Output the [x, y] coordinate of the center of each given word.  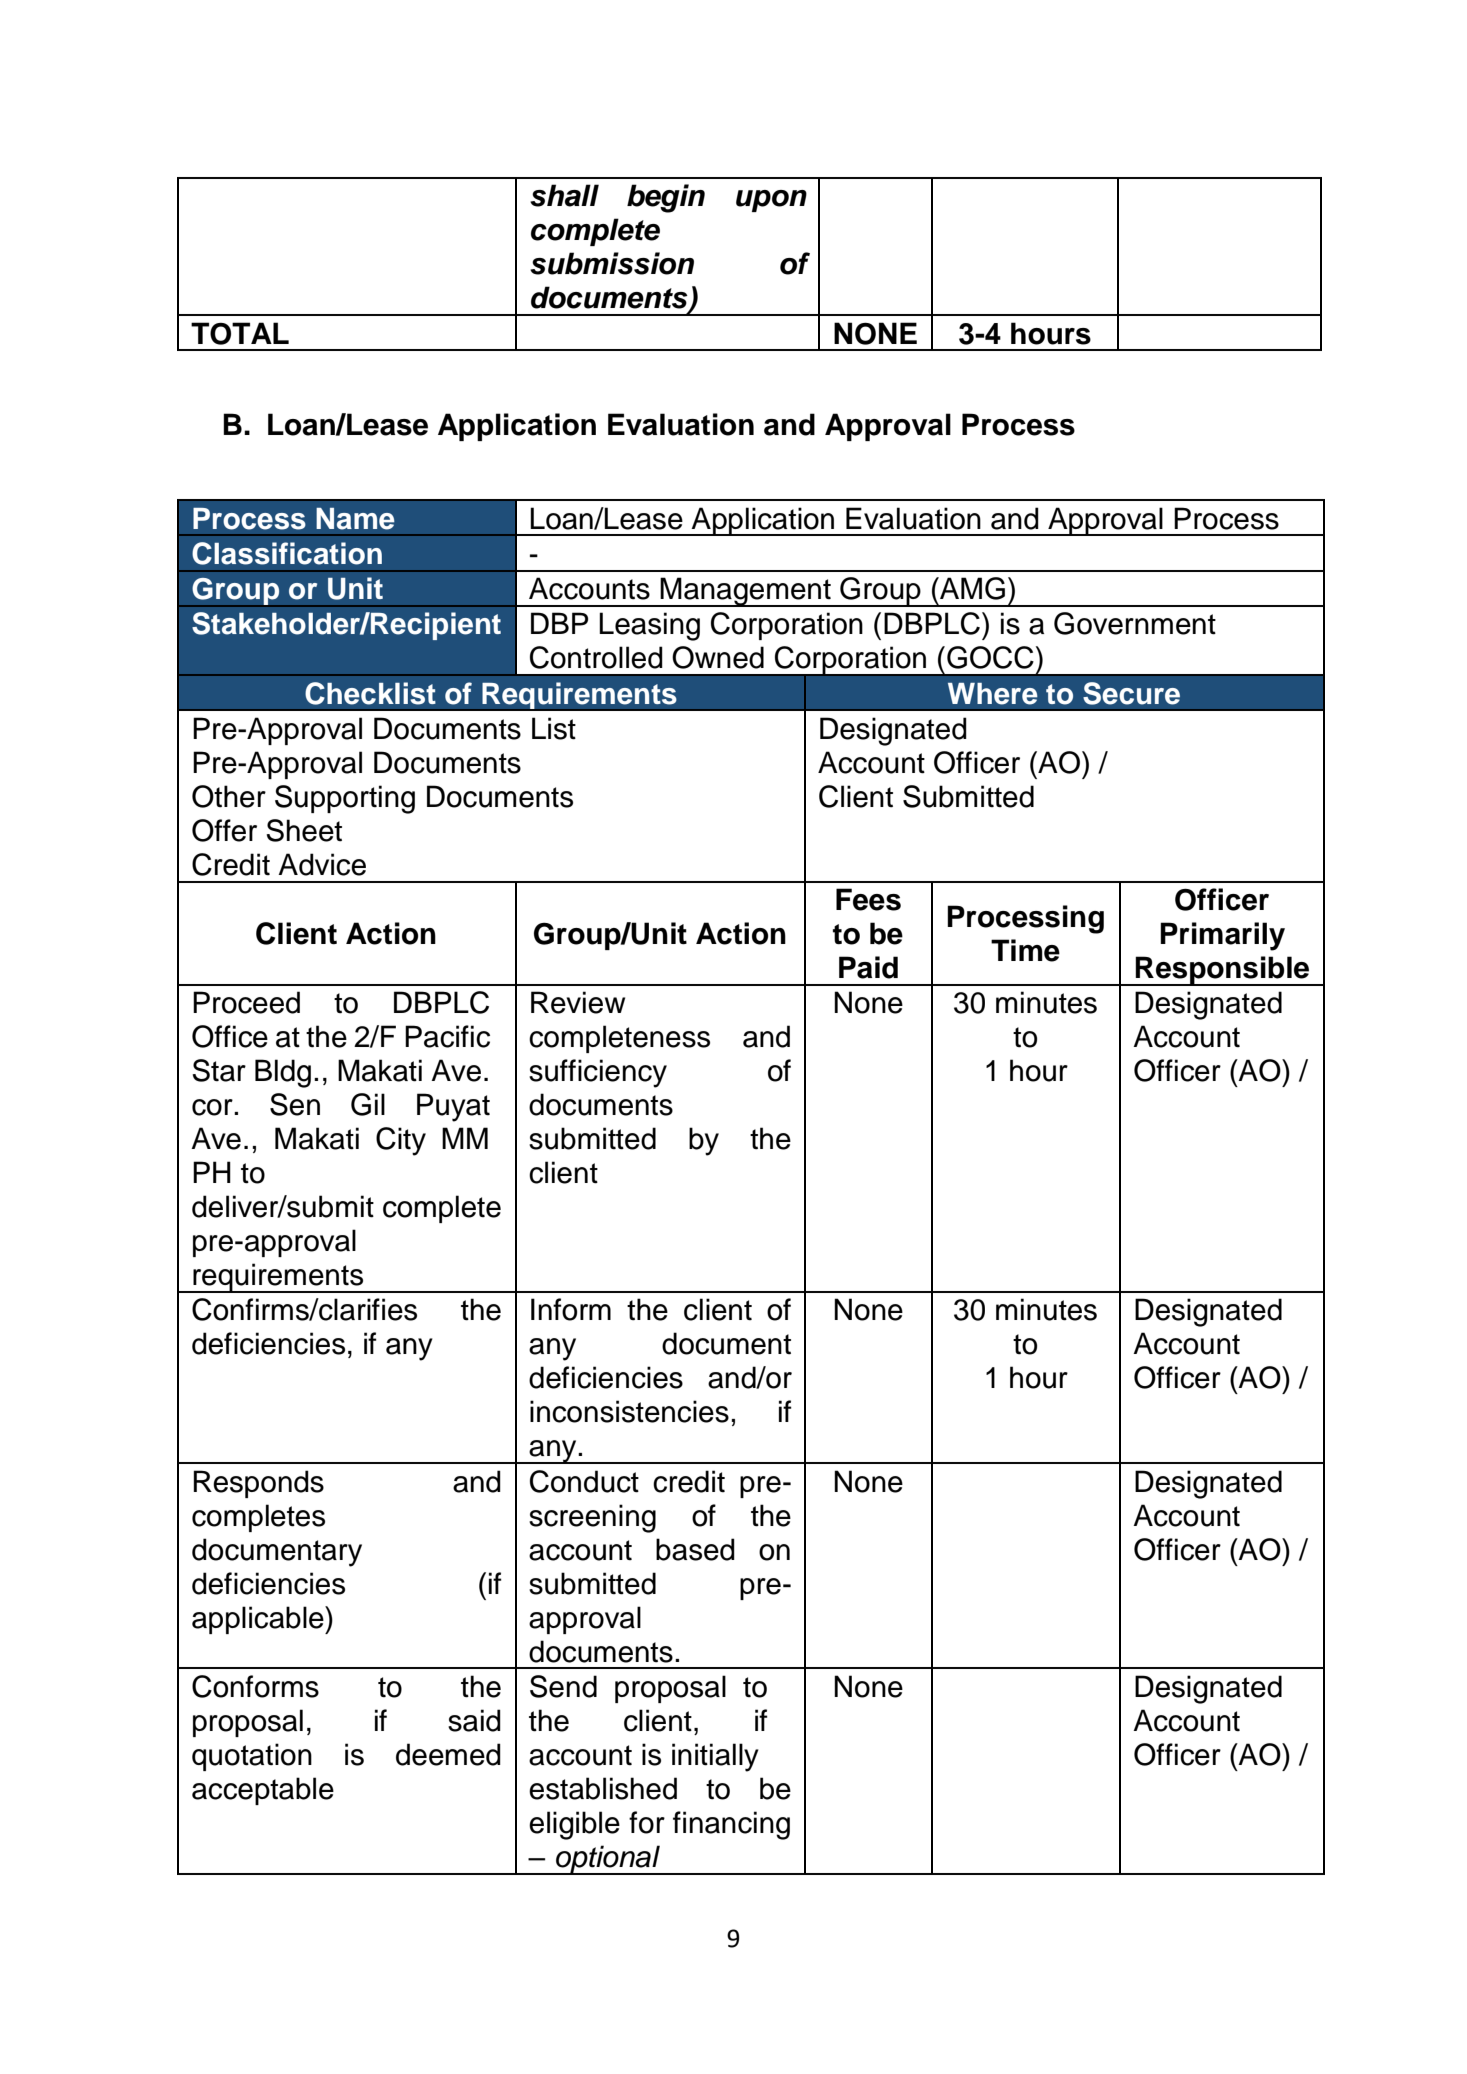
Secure [1131, 693]
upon [771, 201]
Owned [718, 657]
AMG [971, 588]
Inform [571, 1309]
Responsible [1223, 971]
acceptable [263, 1791]
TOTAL [240, 333]
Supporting [345, 799]
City [401, 1141]
